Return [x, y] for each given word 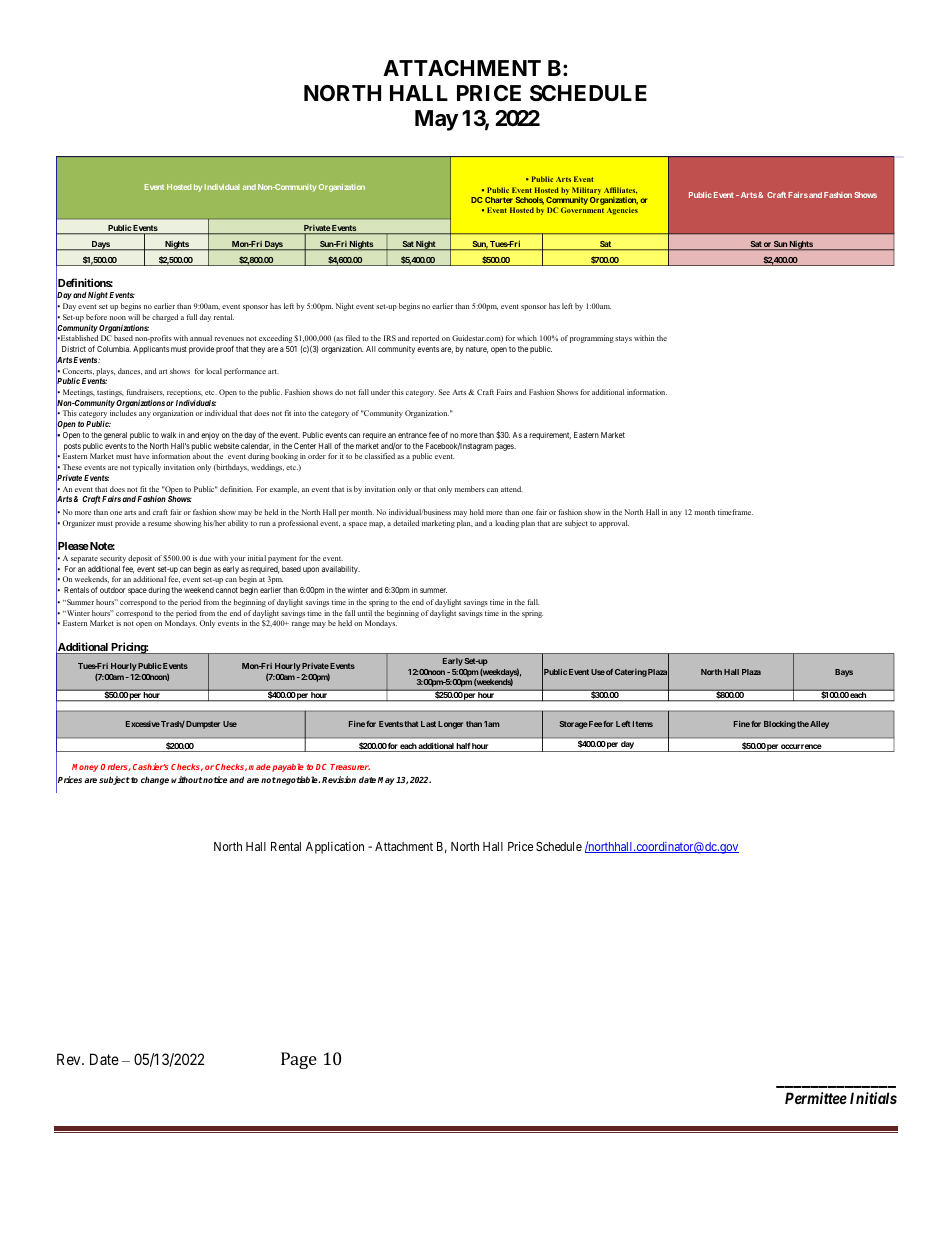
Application [335, 847]
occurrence [801, 748]
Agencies [622, 211]
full [192, 317]
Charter [499, 200]
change [155, 780]
